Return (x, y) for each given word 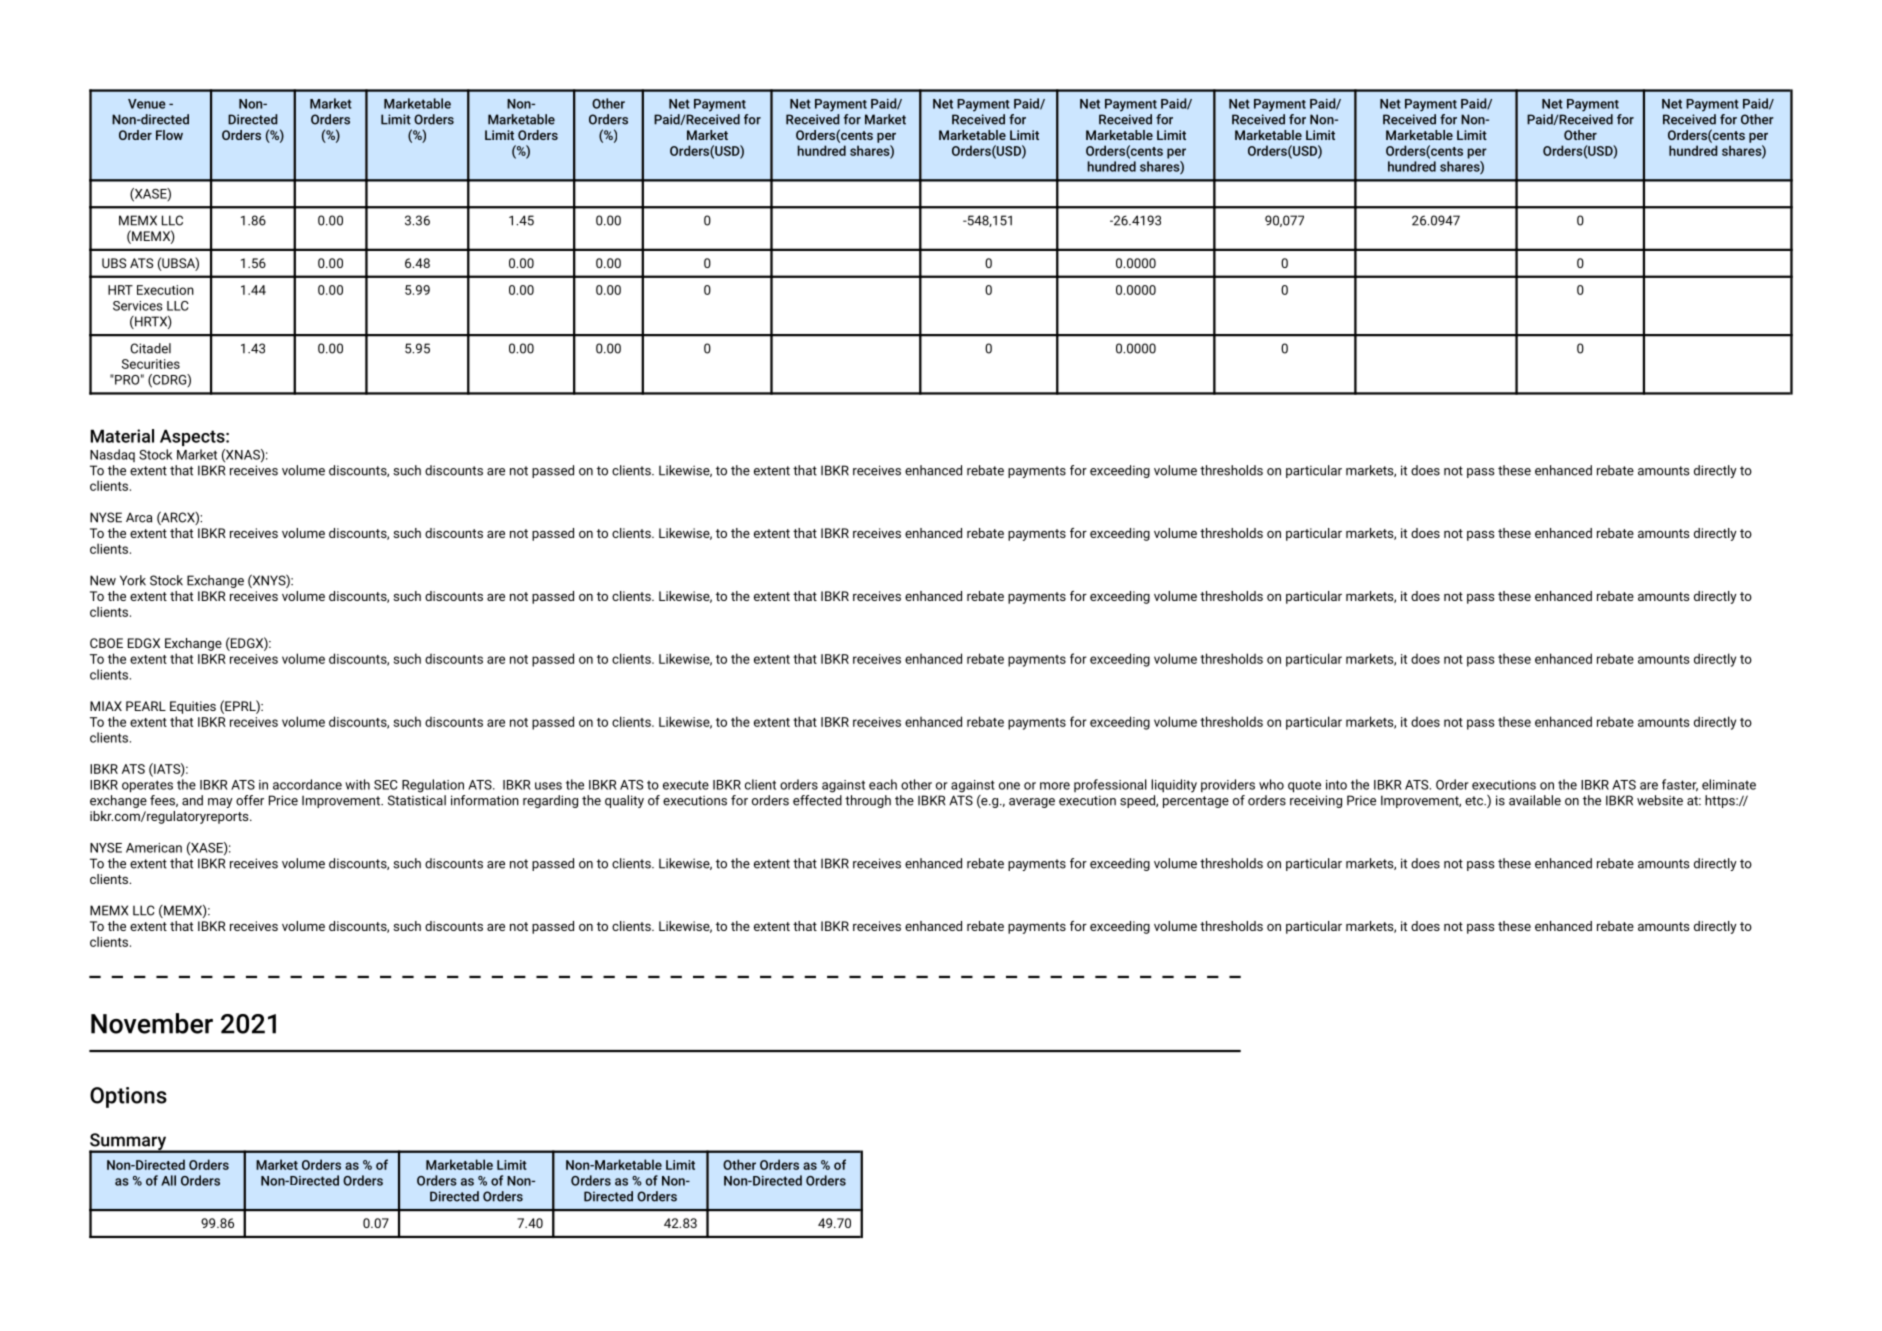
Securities (151, 364)
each (883, 784)
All (168, 1180)
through (868, 801)
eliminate (1729, 784)
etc (1475, 801)
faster (1680, 785)
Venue (147, 104)
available (1535, 800)
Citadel (150, 348)
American (154, 848)
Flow (169, 135)
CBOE (106, 643)
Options (128, 1097)
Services (138, 306)
